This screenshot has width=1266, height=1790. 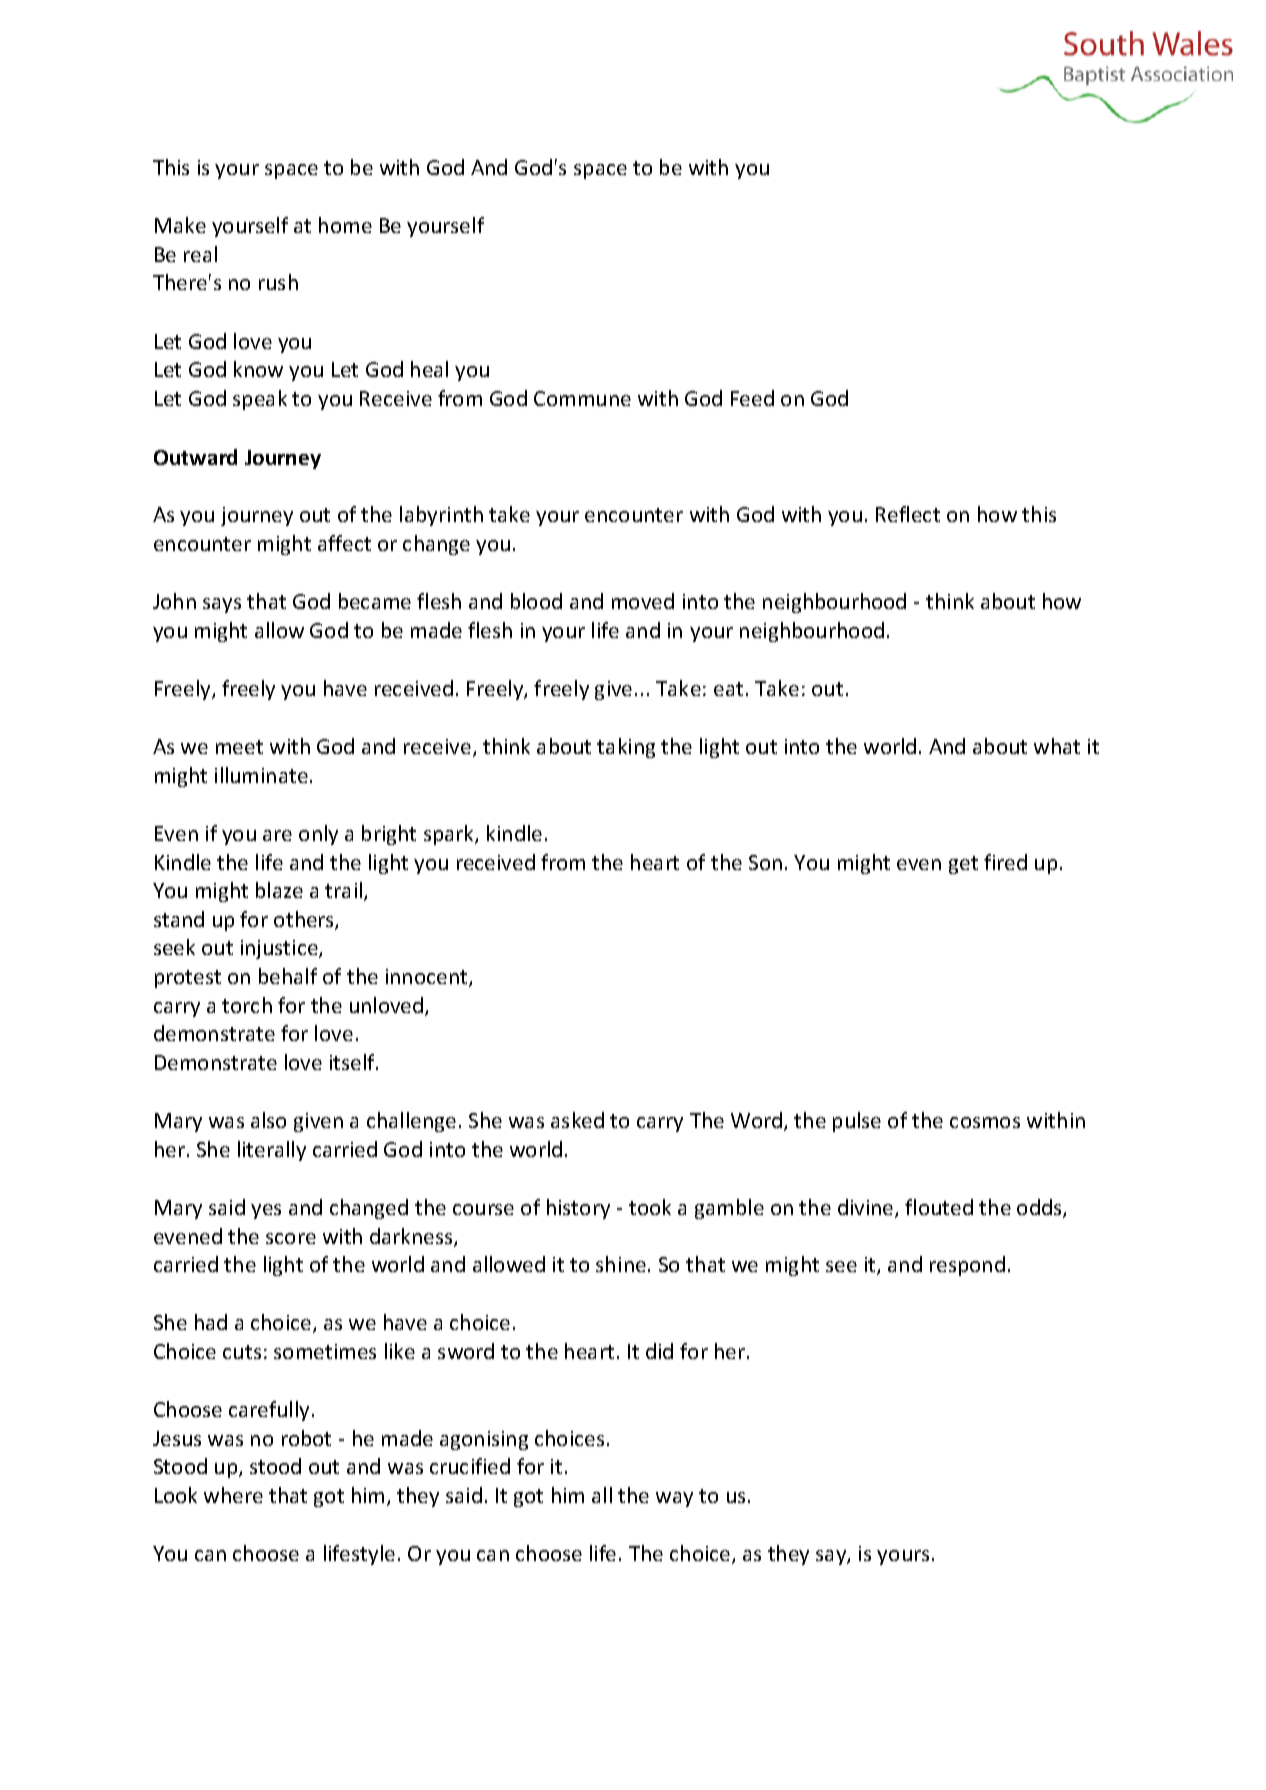 I want to click on says, so click(x=222, y=605).
